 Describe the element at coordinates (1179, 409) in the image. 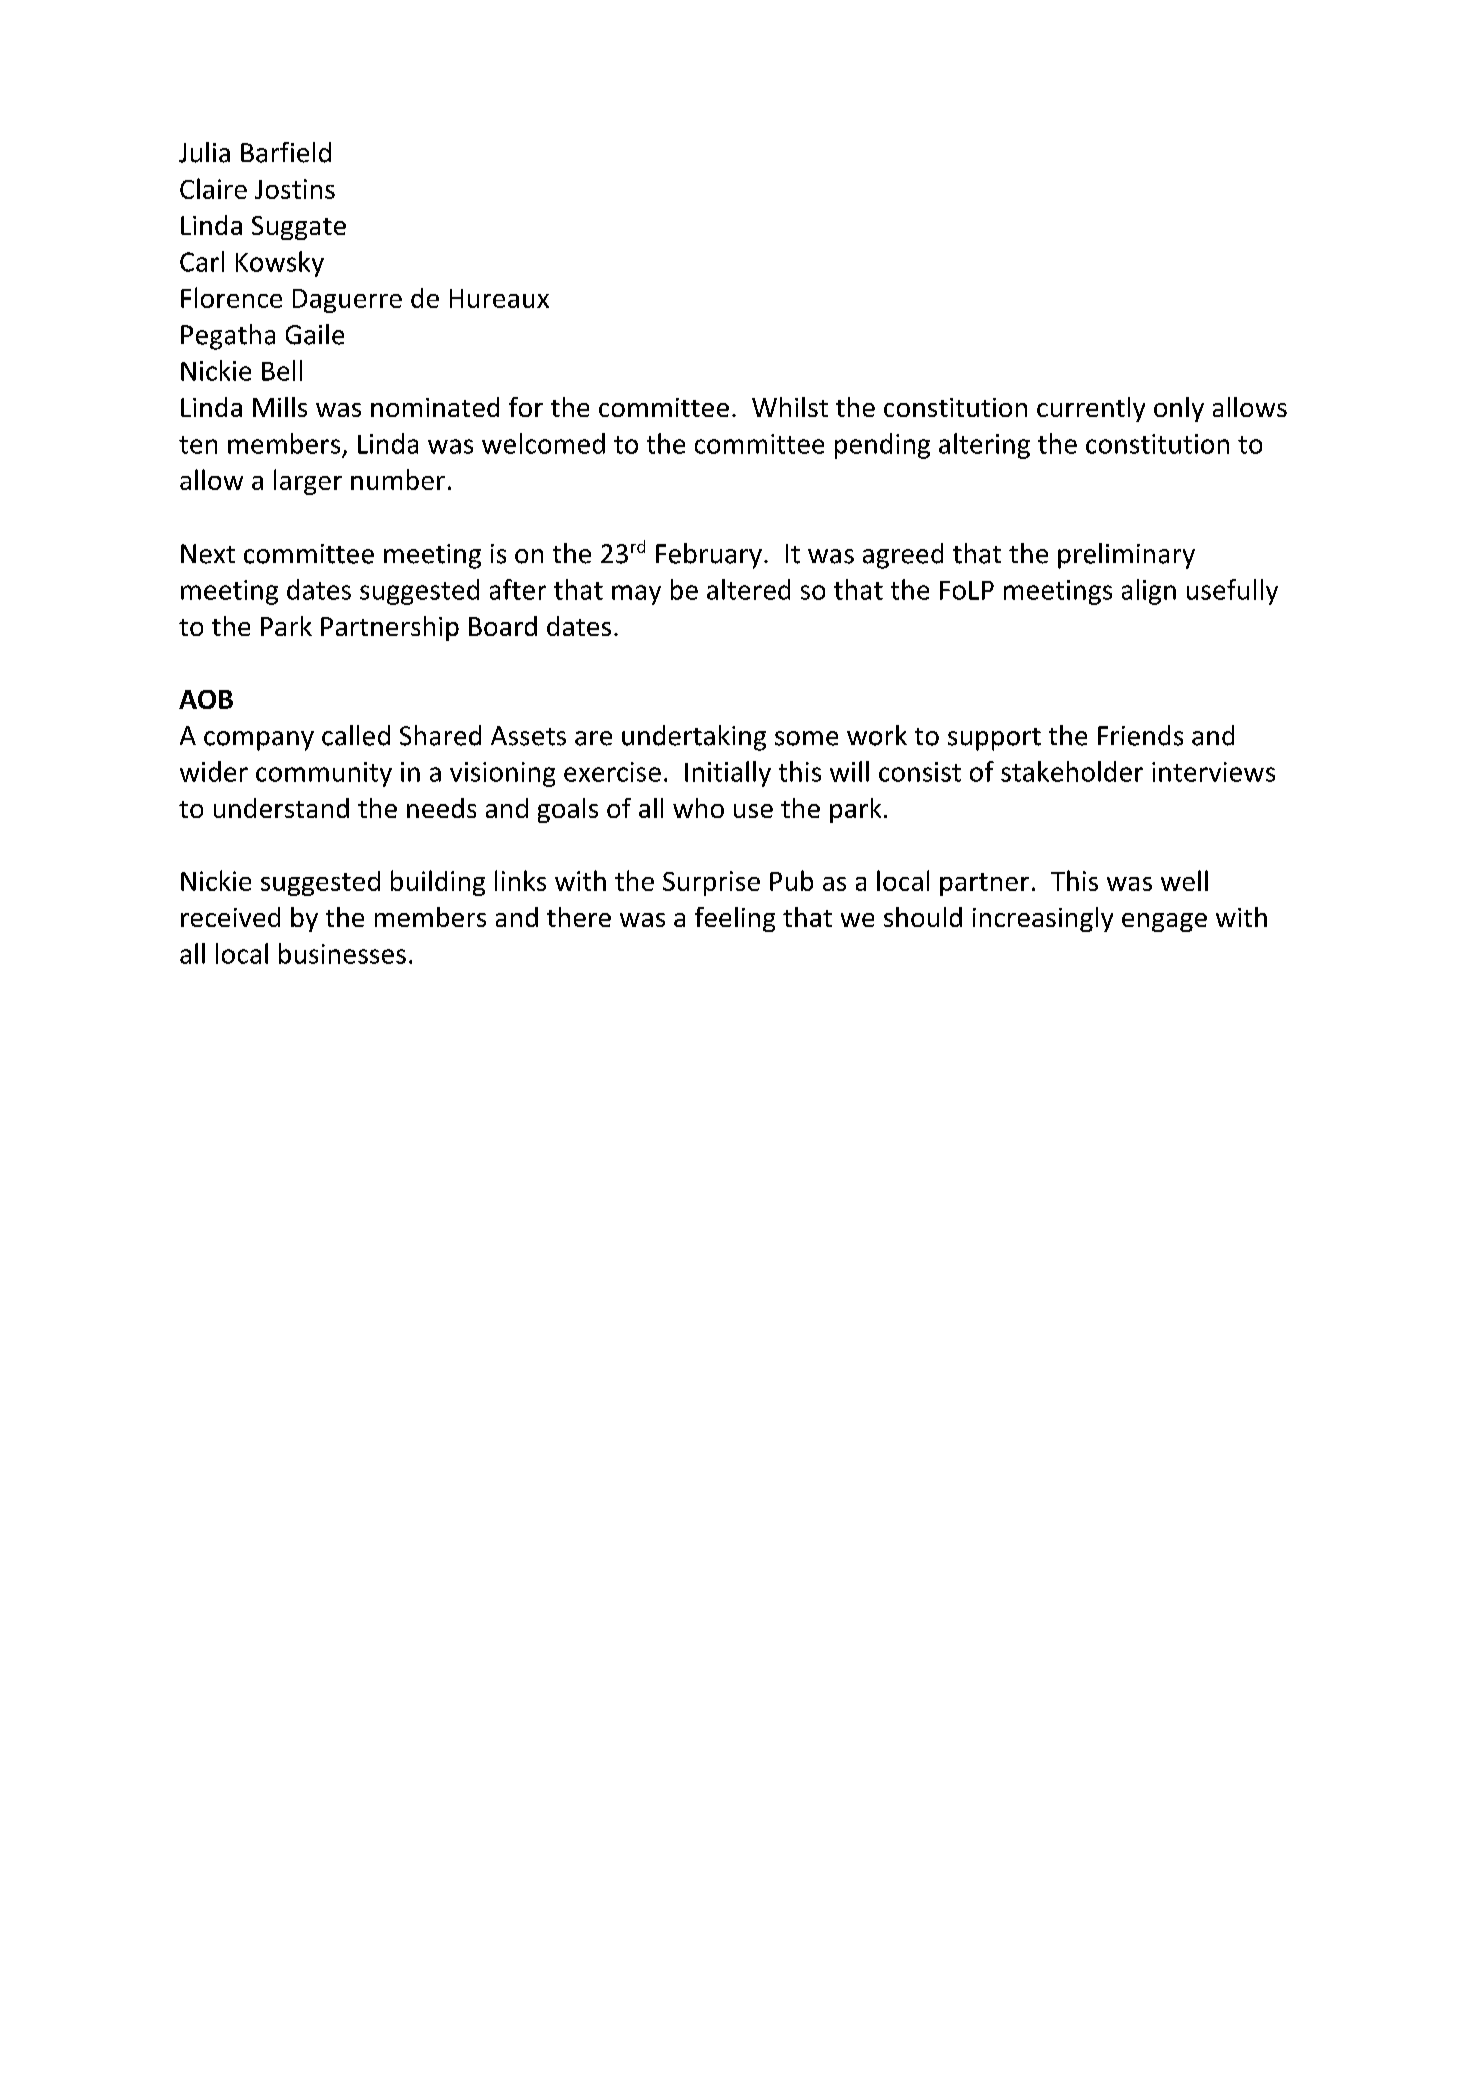

I see `only` at that location.
